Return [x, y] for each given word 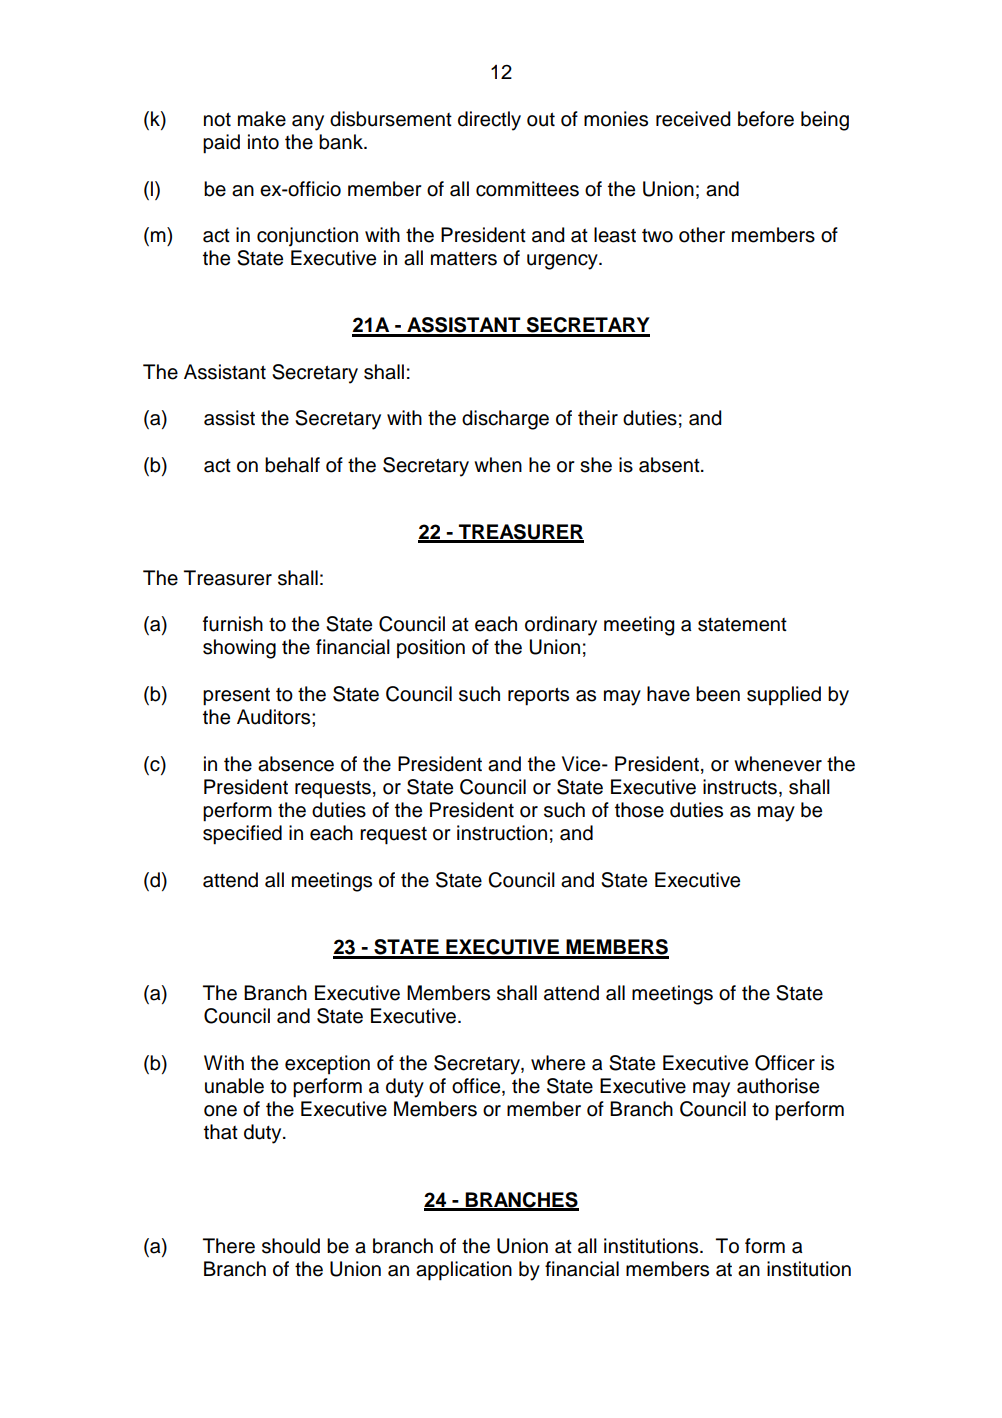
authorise [778, 1086]
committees [527, 189]
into [263, 142]
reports [538, 696]
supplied [784, 696]
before [766, 119]
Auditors [275, 717]
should [291, 1246]
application [464, 1271]
